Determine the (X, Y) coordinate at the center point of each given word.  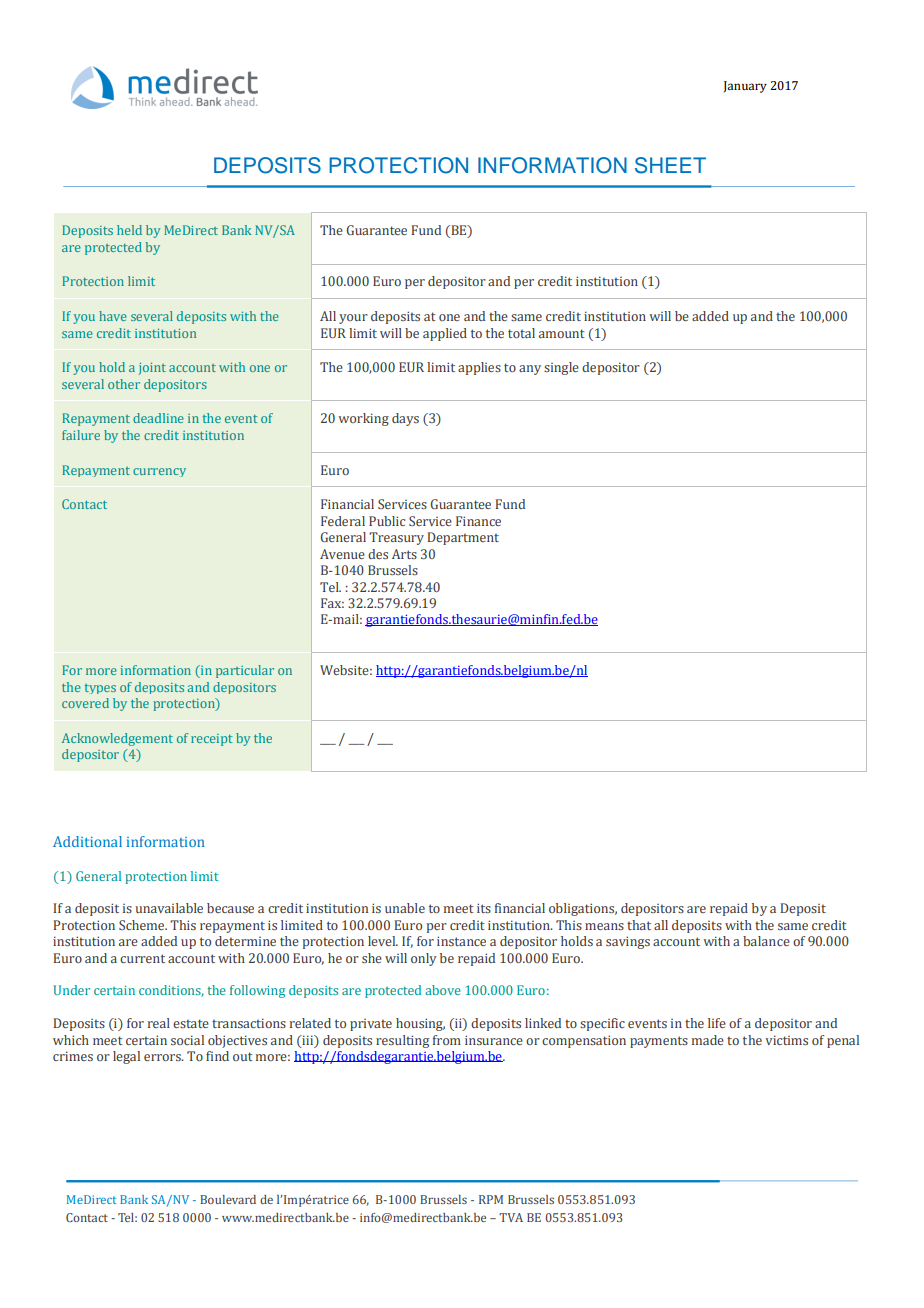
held (129, 230)
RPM (491, 1199)
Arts (404, 554)
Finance (478, 521)
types (100, 689)
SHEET (670, 165)
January (745, 87)
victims (786, 1040)
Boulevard (228, 1199)
